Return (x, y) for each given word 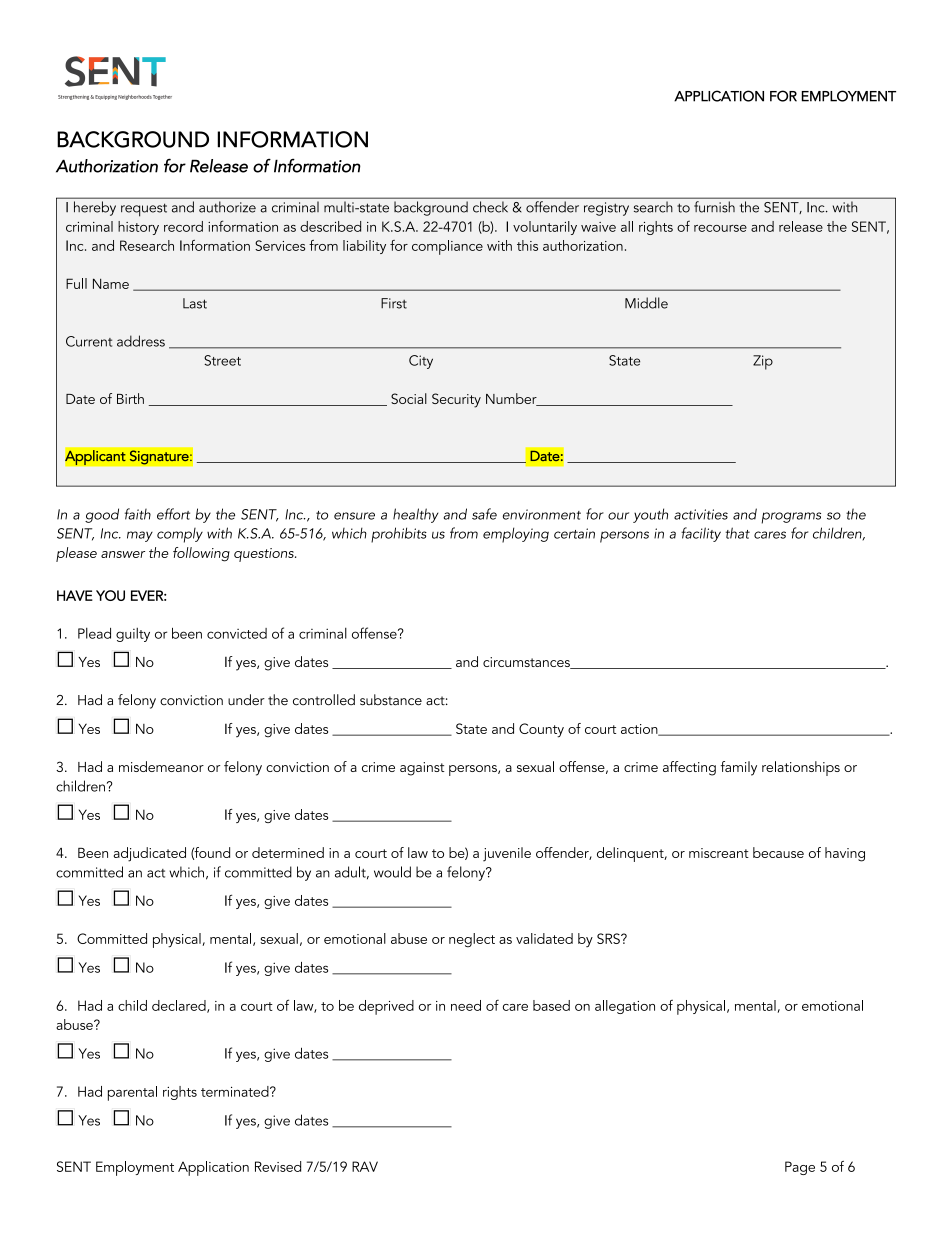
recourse (720, 228)
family (739, 768)
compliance (447, 247)
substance (391, 700)
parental (132, 1093)
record (183, 226)
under (246, 700)
